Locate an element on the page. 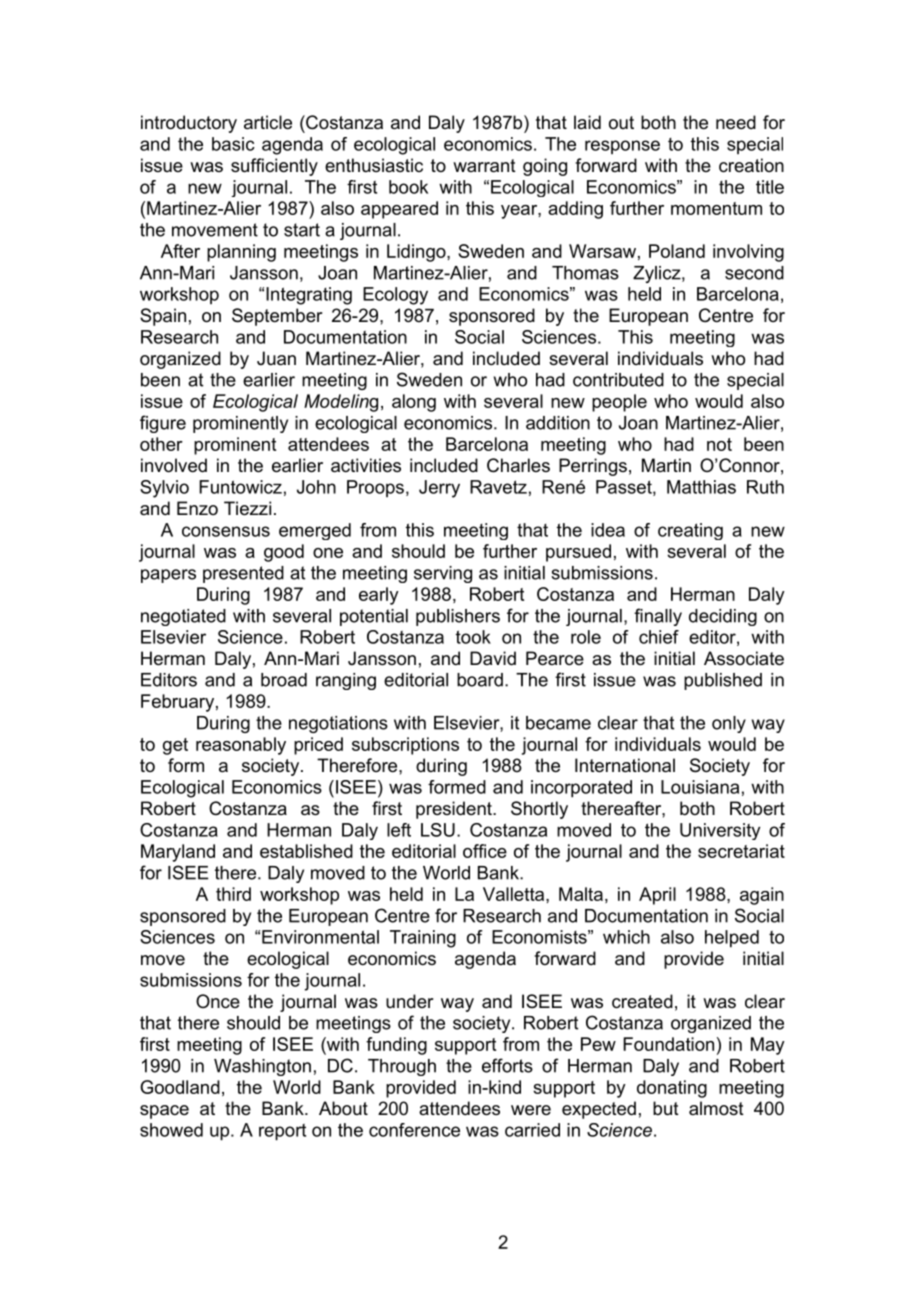  president is located at coordinates (455, 810).
